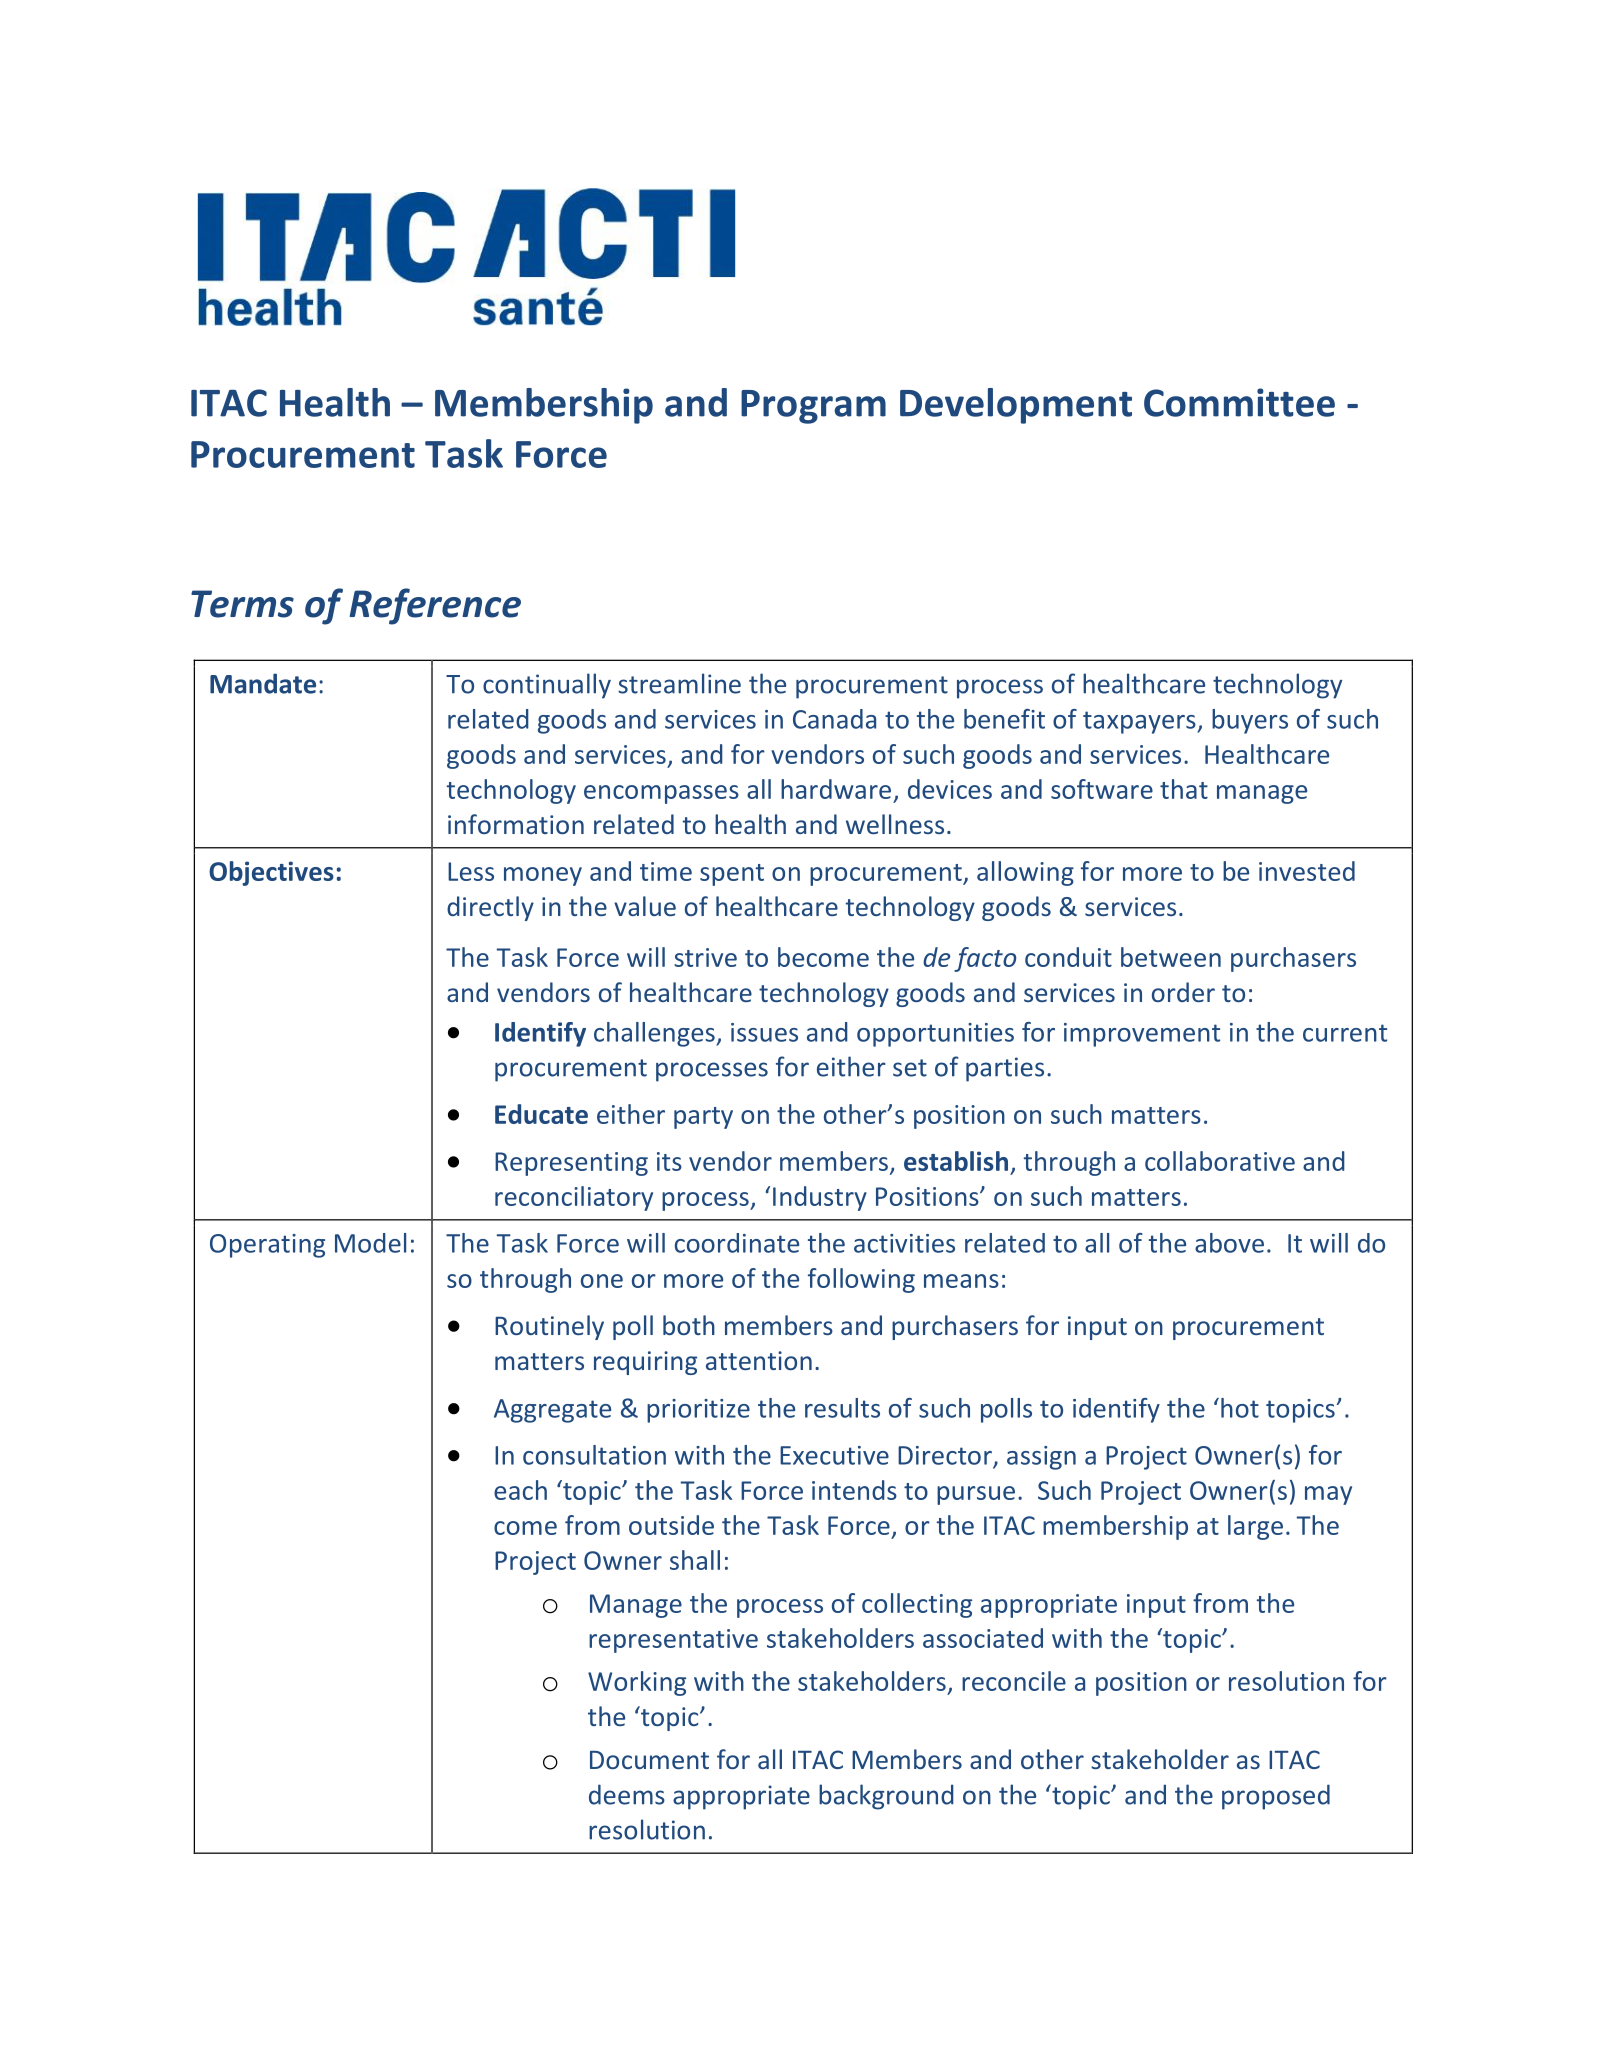 The height and width of the screenshot is (2072, 1601). Describe the element at coordinates (836, 789) in the screenshot. I see `hardware` at that location.
